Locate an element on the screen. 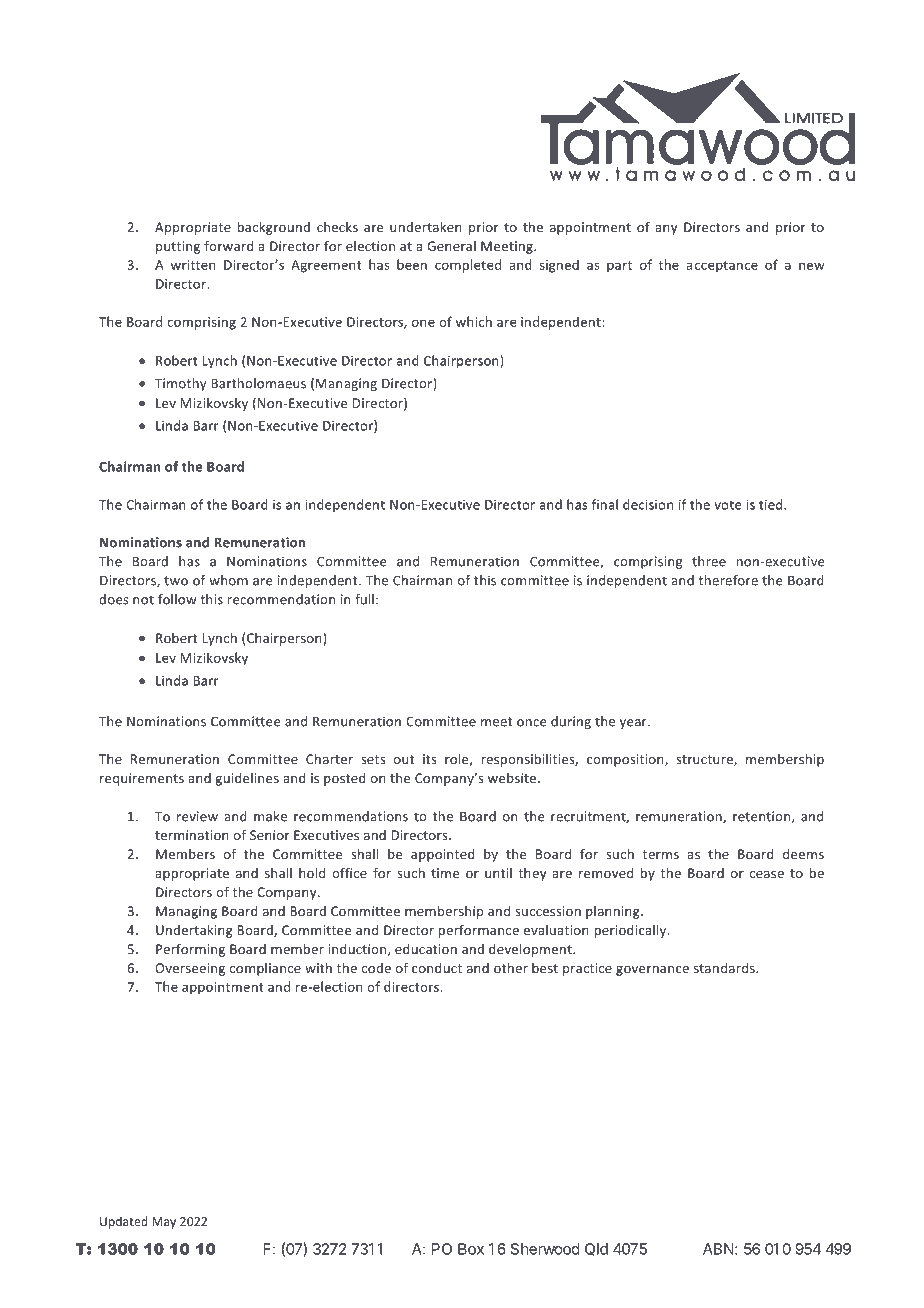  its is located at coordinates (429, 759).
